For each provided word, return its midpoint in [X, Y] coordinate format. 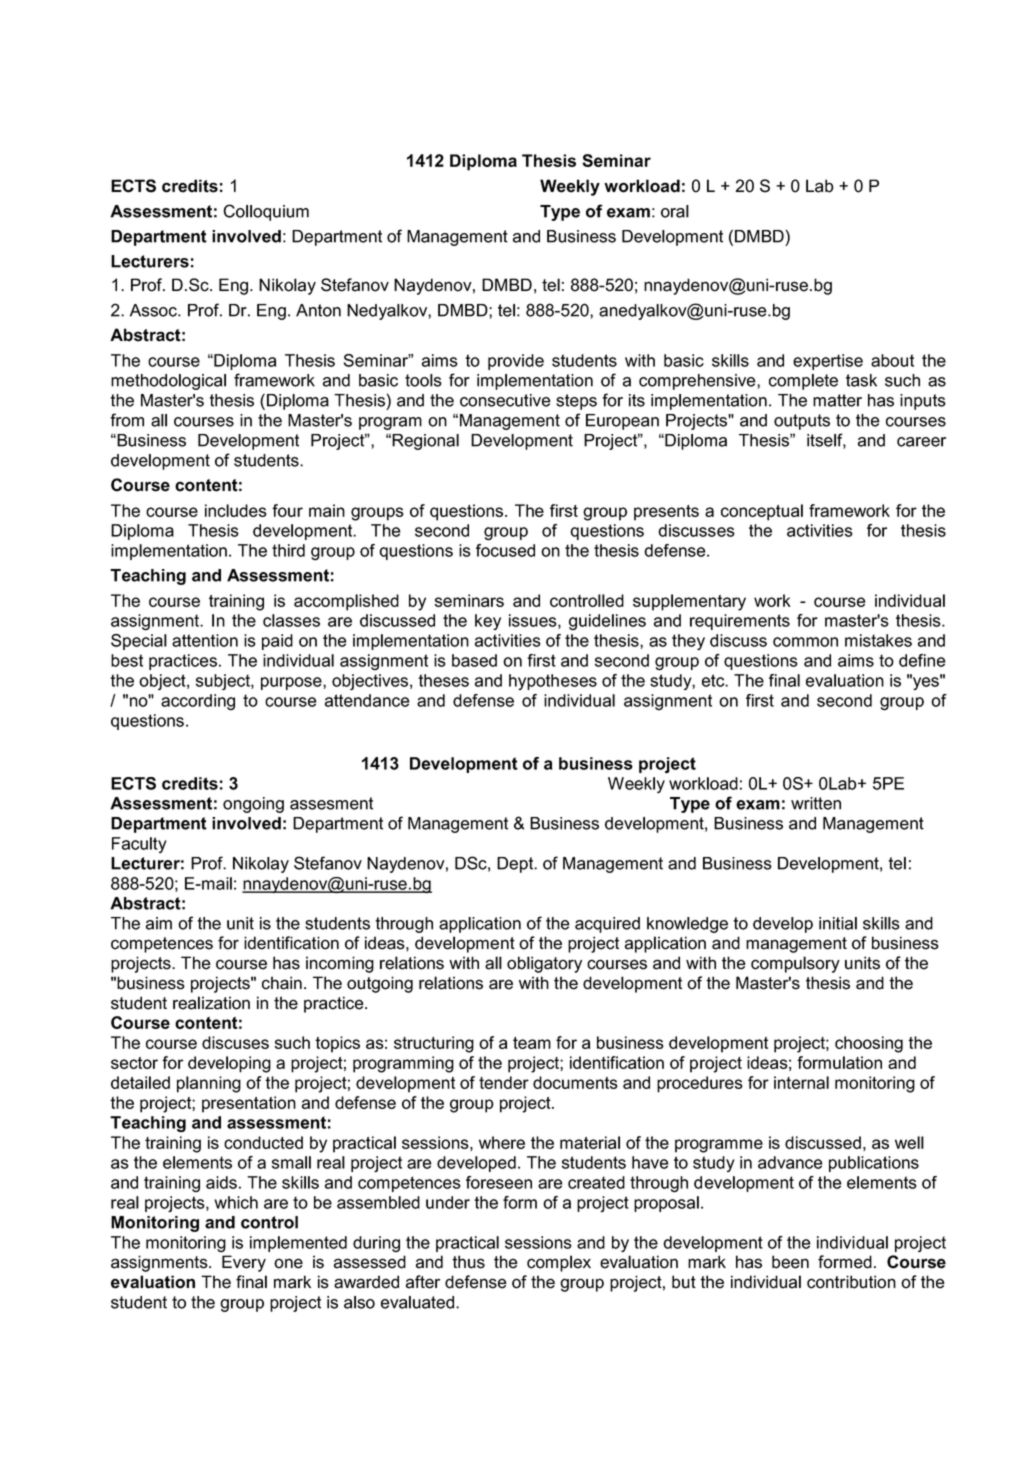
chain [282, 983]
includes [236, 510]
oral [675, 211]
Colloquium [266, 212]
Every [244, 1263]
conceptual [762, 512]
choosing [869, 1044]
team [532, 1043]
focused [505, 550]
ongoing [253, 805]
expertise [828, 362]
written [816, 803]
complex [559, 1263]
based [474, 660]
